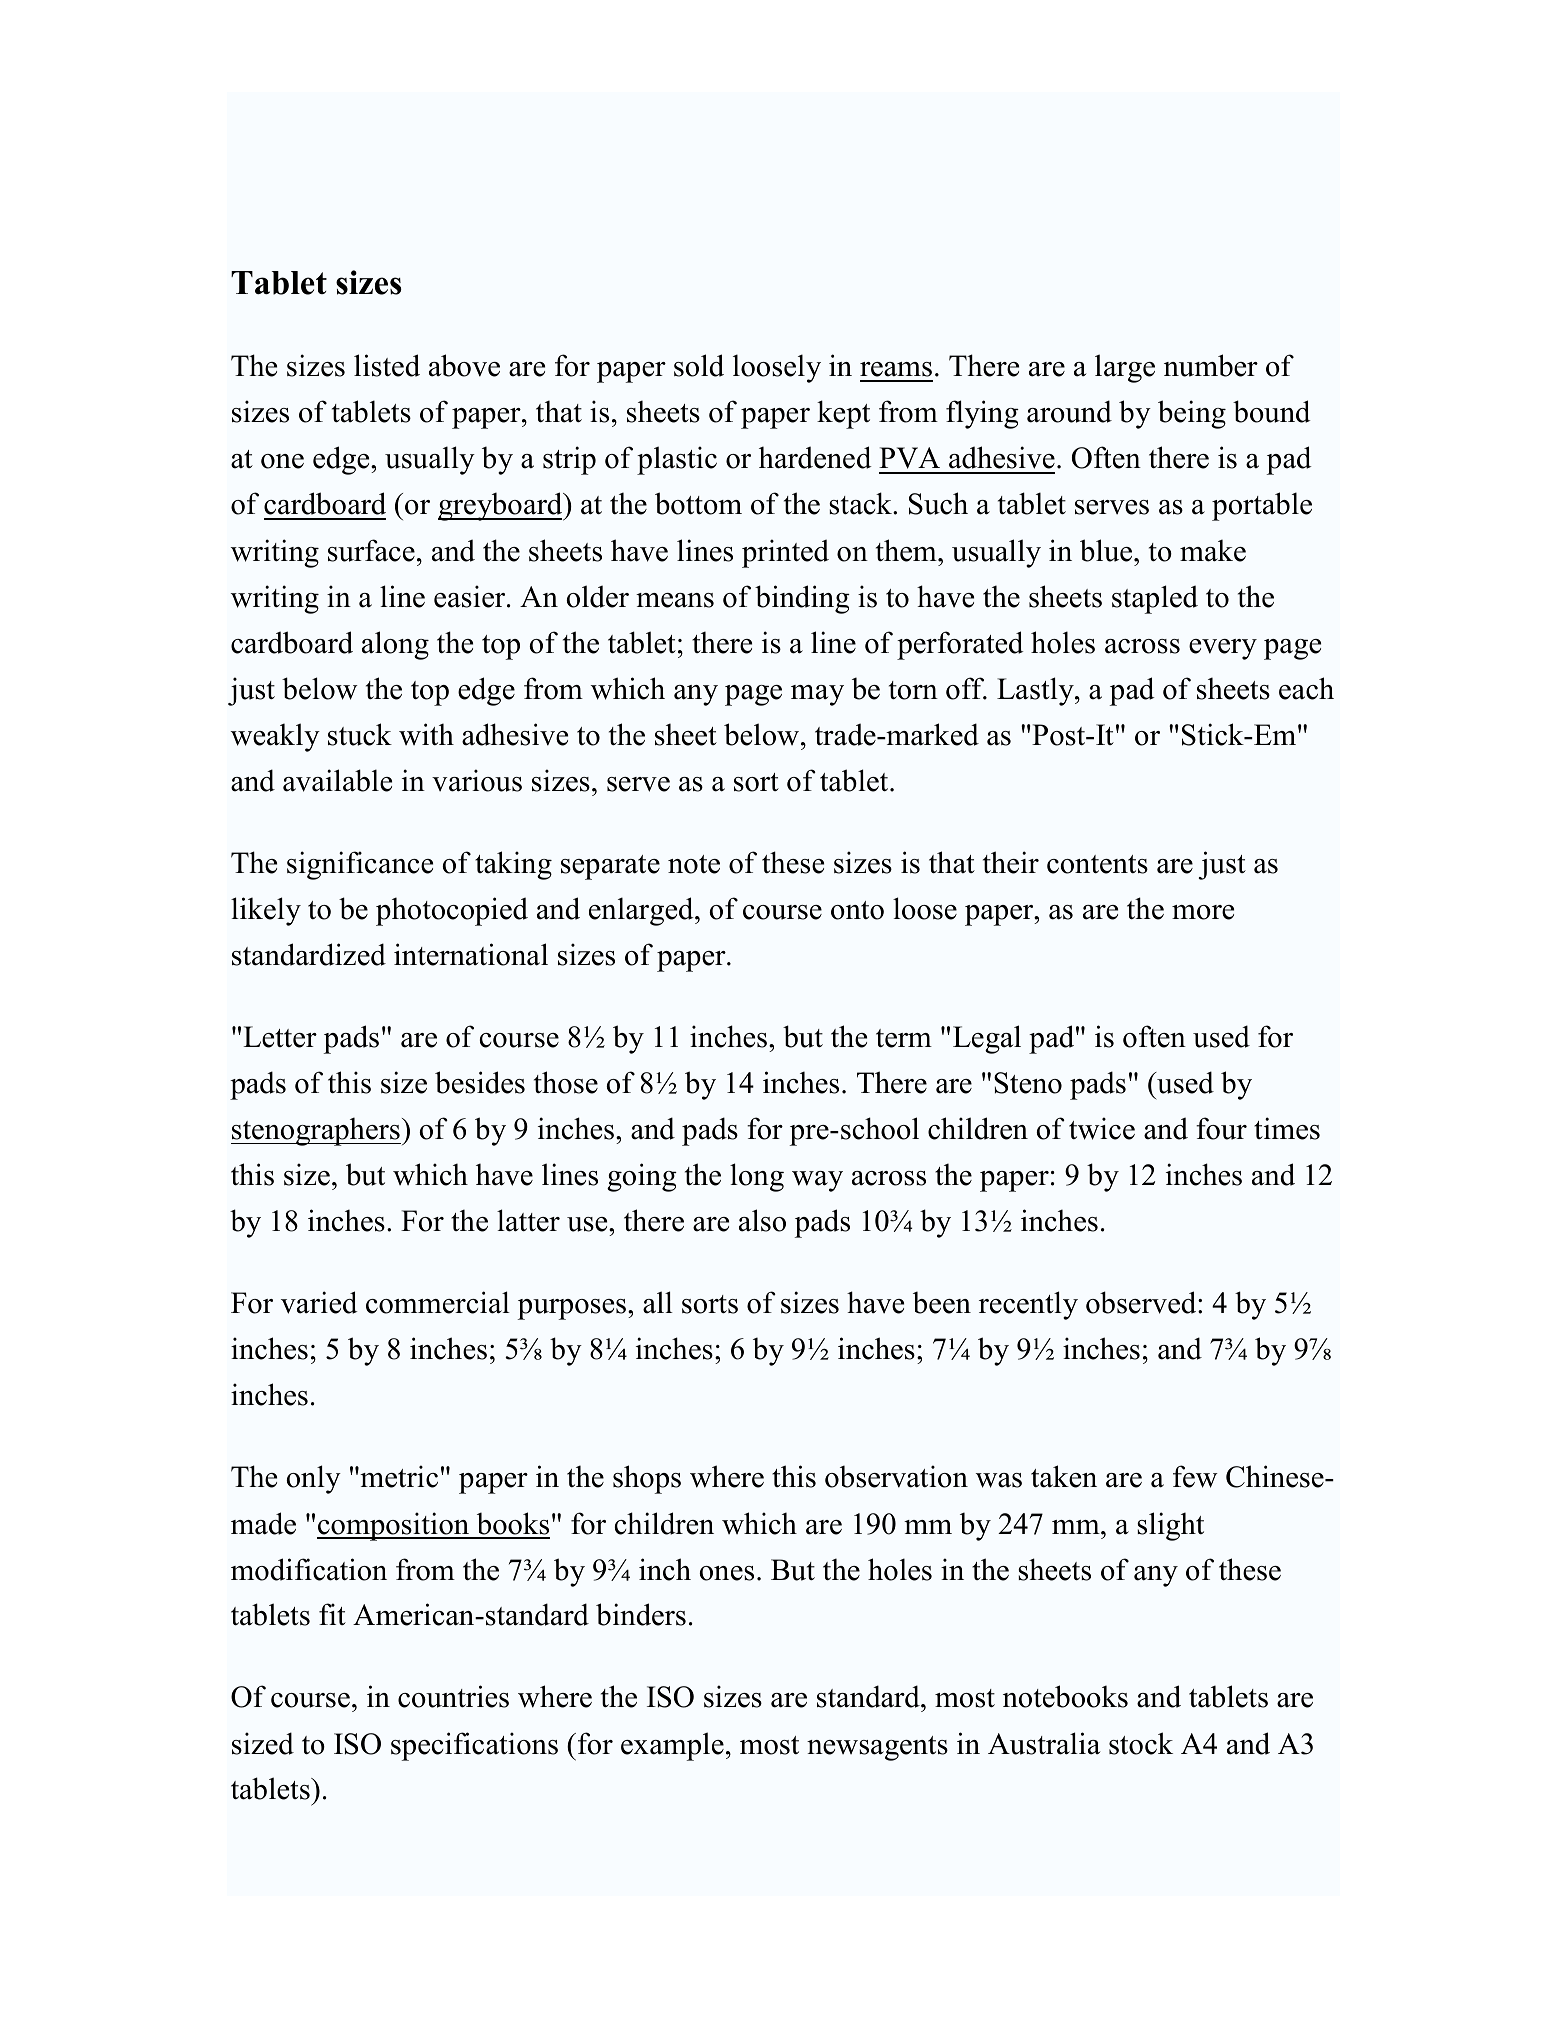 Image resolution: width=1567 pixels, height=2028 pixels. What do you see at coordinates (387, 365) in the screenshot?
I see `listed` at bounding box center [387, 365].
